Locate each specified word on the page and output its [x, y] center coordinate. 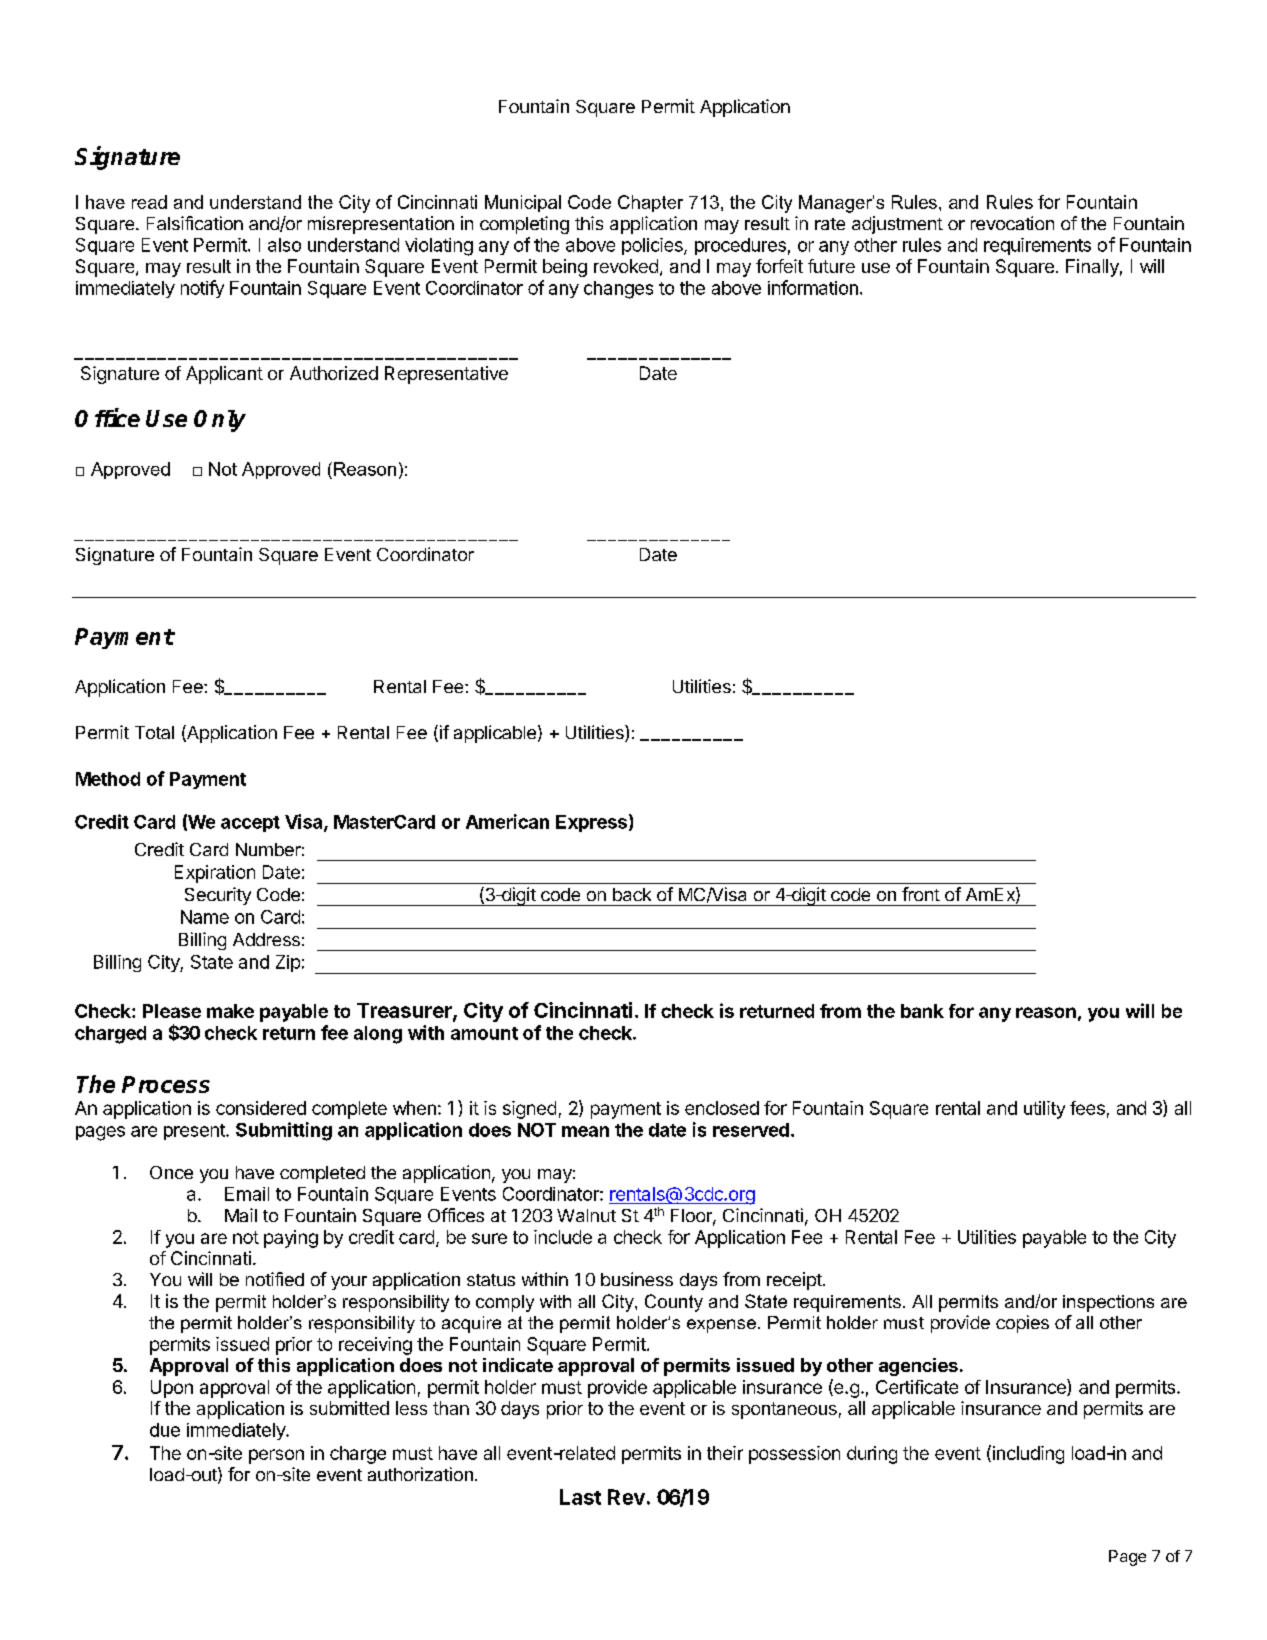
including [1027, 1454]
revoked [626, 266]
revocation [1012, 223]
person [276, 1456]
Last [580, 1497]
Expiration [215, 874]
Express [591, 823]
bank [922, 1011]
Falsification [195, 223]
